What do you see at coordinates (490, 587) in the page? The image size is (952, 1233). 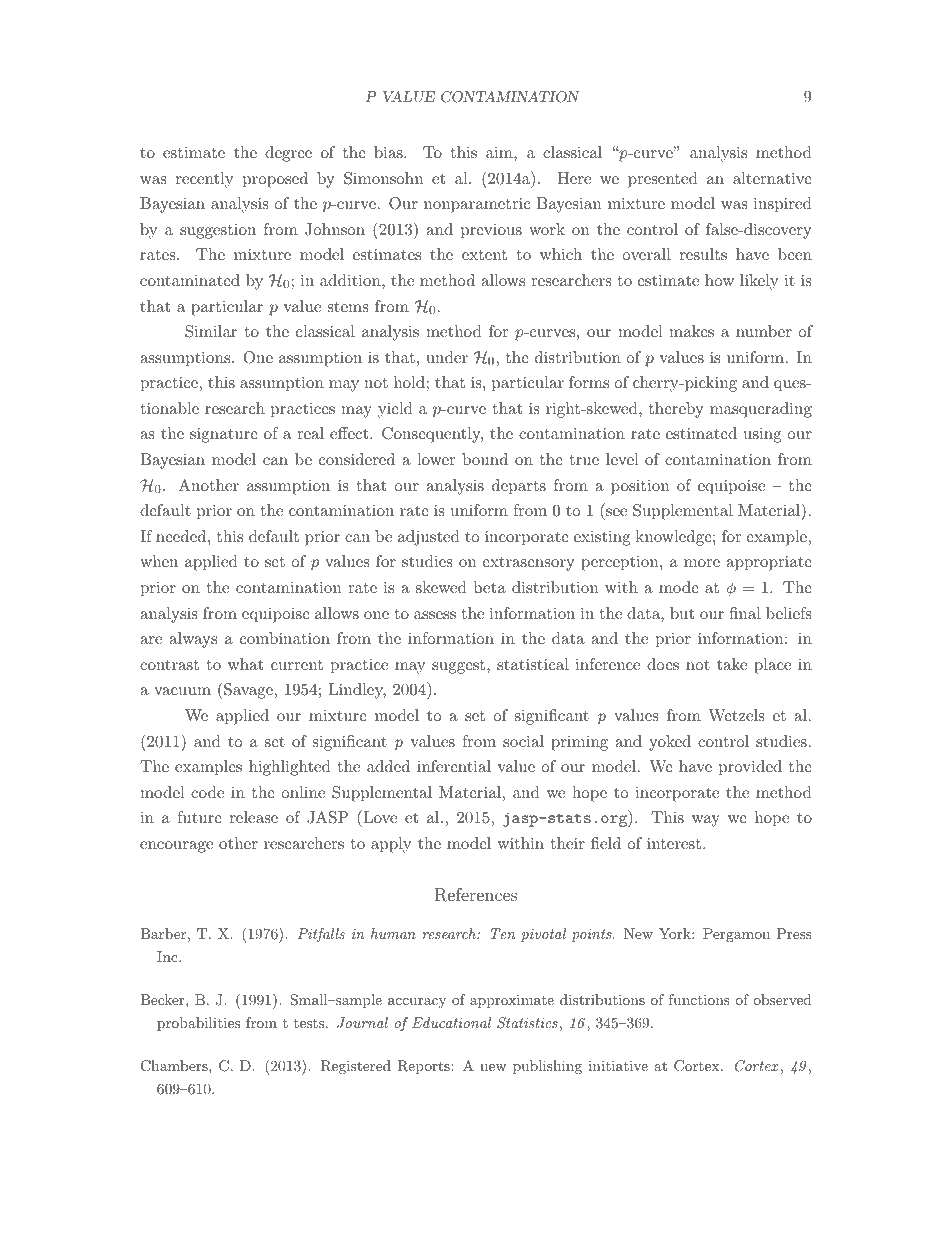 I see `beta` at bounding box center [490, 587].
